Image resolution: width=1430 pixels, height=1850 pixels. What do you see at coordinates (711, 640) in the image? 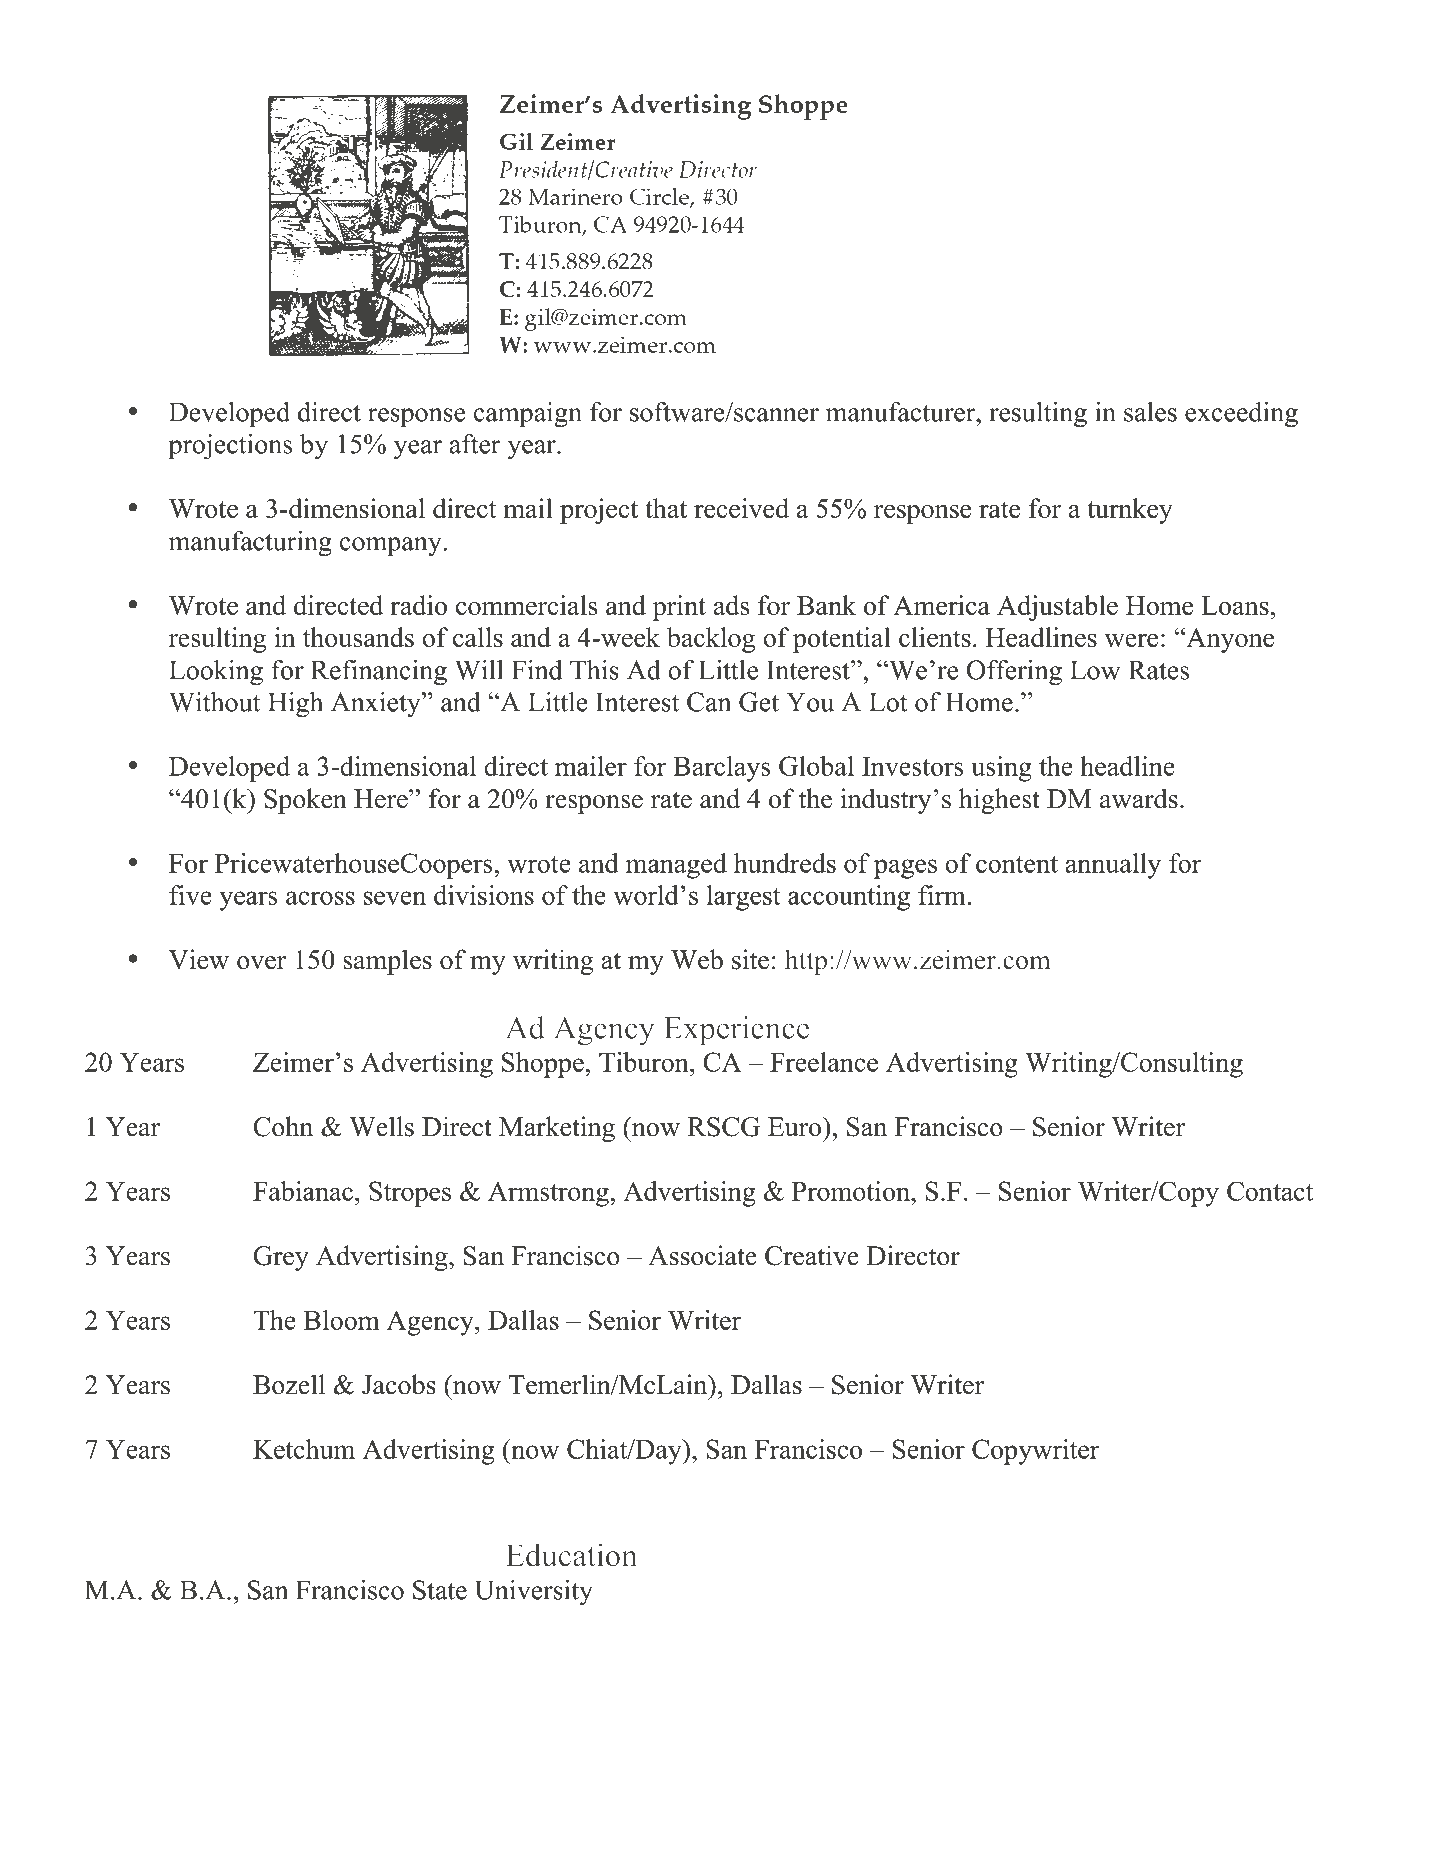
I see `backlog` at bounding box center [711, 640].
